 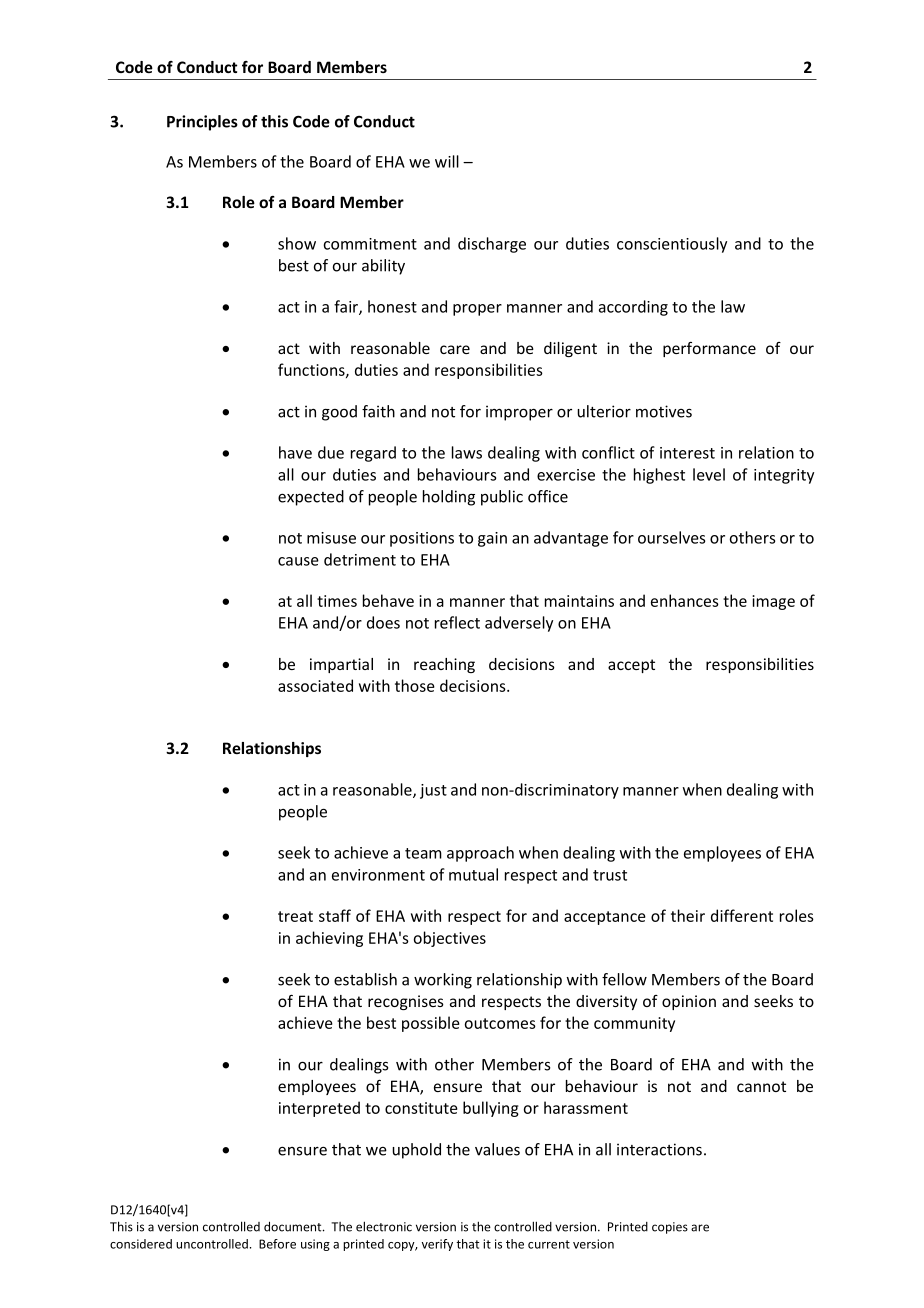 What do you see at coordinates (277, 1244) in the document?
I see `Before` at bounding box center [277, 1244].
